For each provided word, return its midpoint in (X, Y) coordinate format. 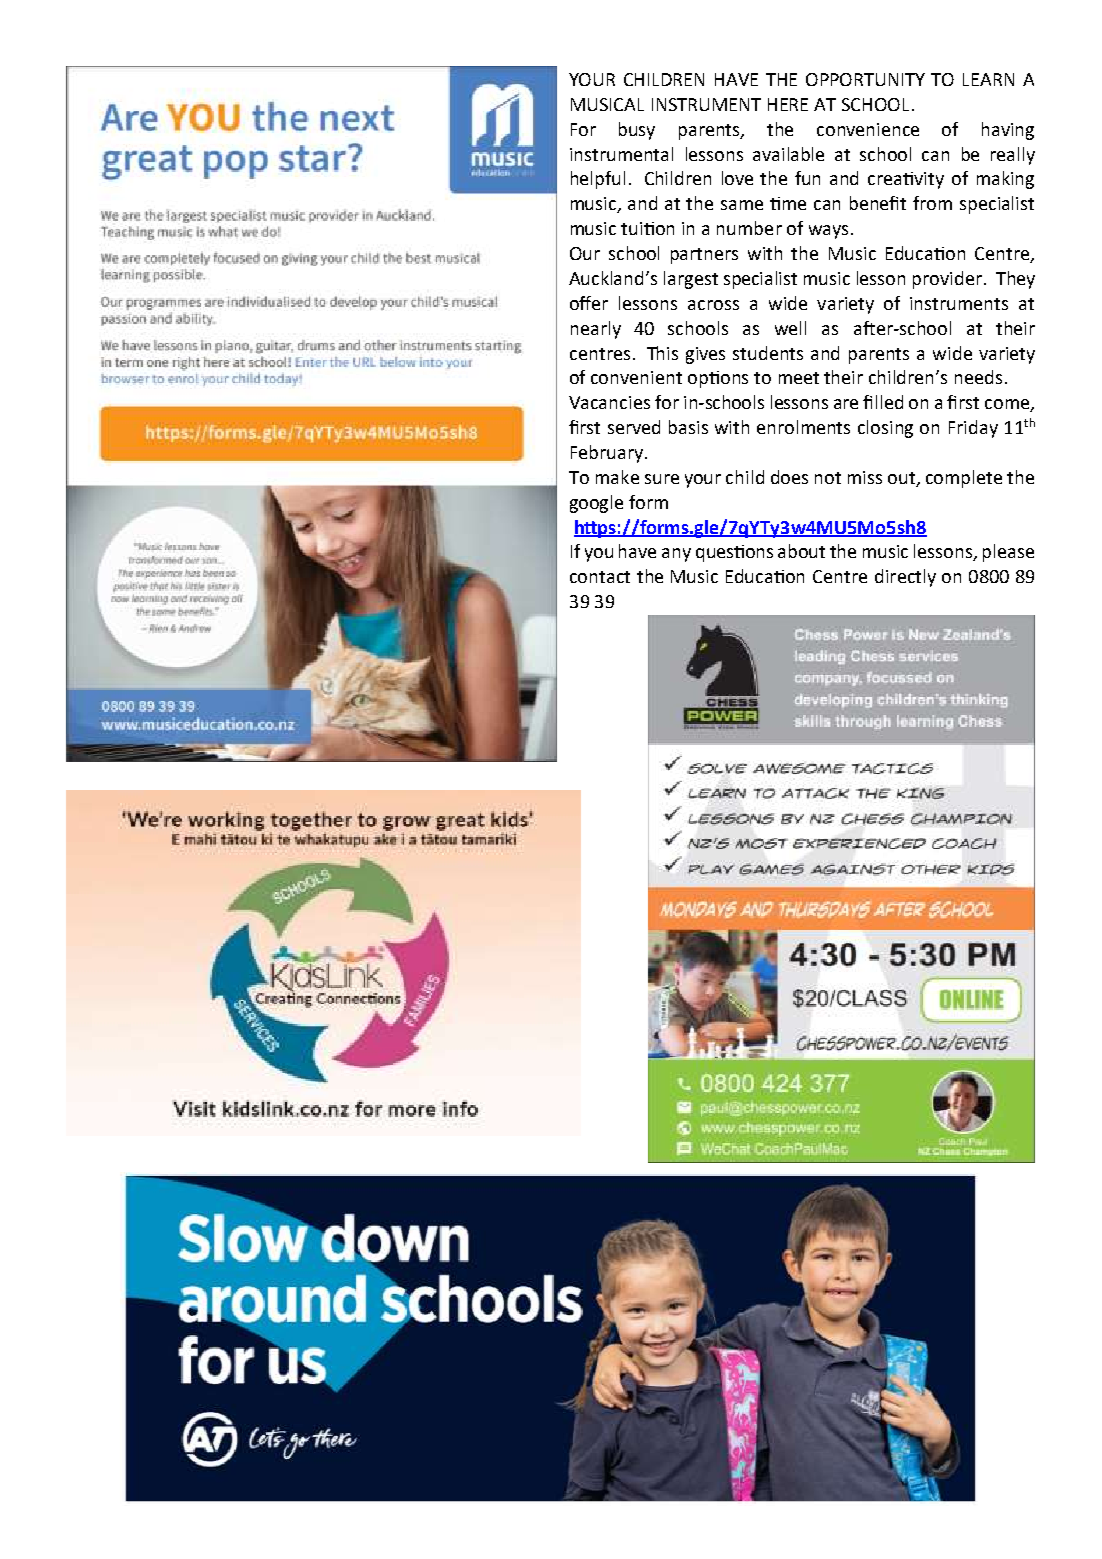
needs (978, 377)
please (1008, 553)
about (801, 551)
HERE (788, 104)
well (790, 328)
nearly (596, 330)
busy (637, 131)
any (676, 555)
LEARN (988, 79)
